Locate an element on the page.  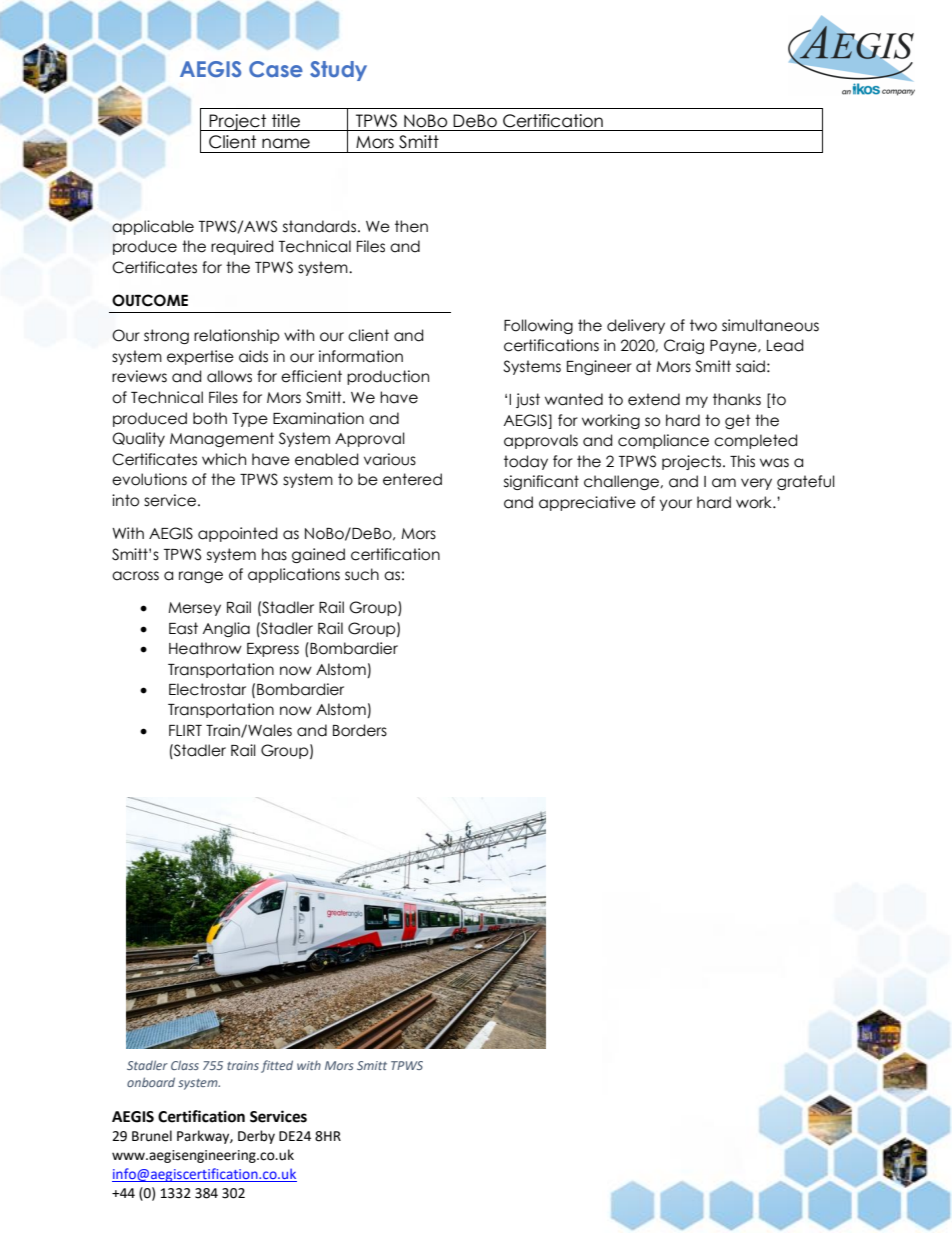
such is located at coordinates (362, 574).
